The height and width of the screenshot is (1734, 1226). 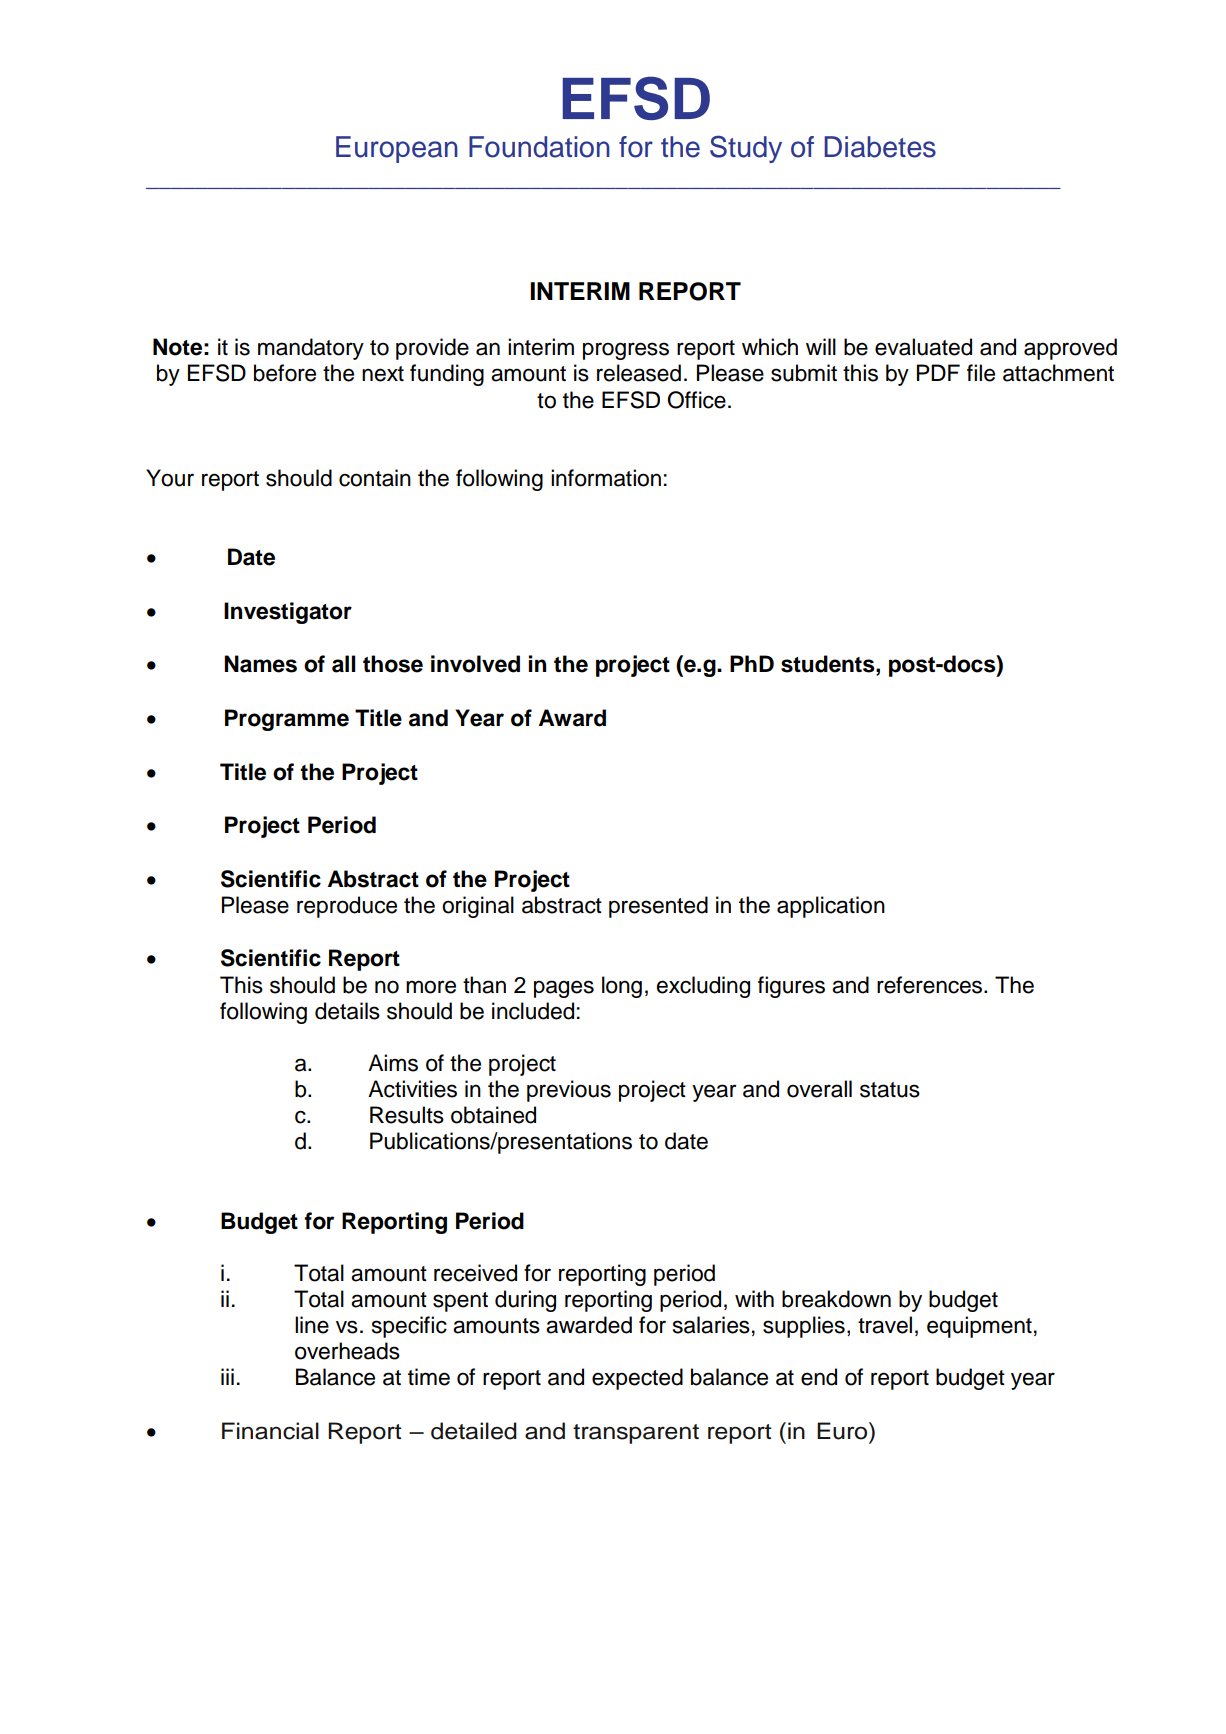 What do you see at coordinates (288, 613) in the screenshot?
I see `Investigator` at bounding box center [288, 613].
